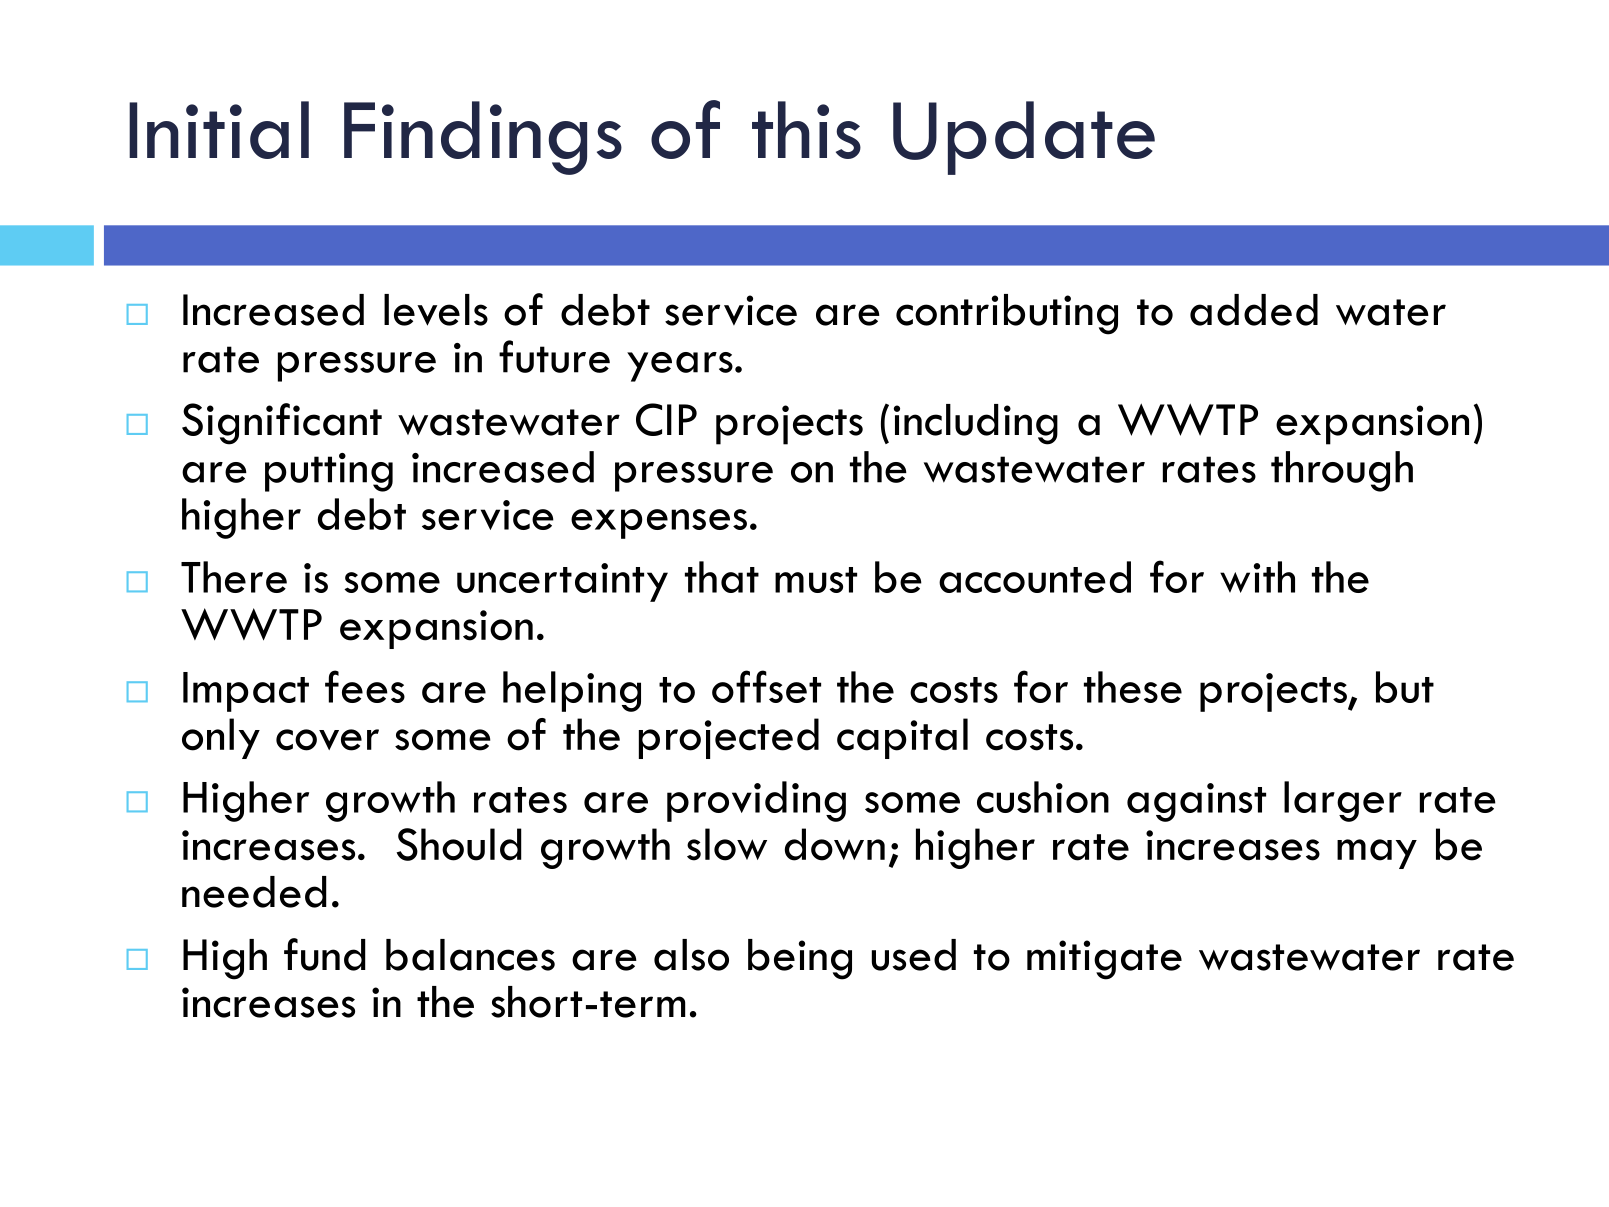 The image size is (1609, 1207). Describe the element at coordinates (325, 954) in the screenshot. I see `fund` at that location.
